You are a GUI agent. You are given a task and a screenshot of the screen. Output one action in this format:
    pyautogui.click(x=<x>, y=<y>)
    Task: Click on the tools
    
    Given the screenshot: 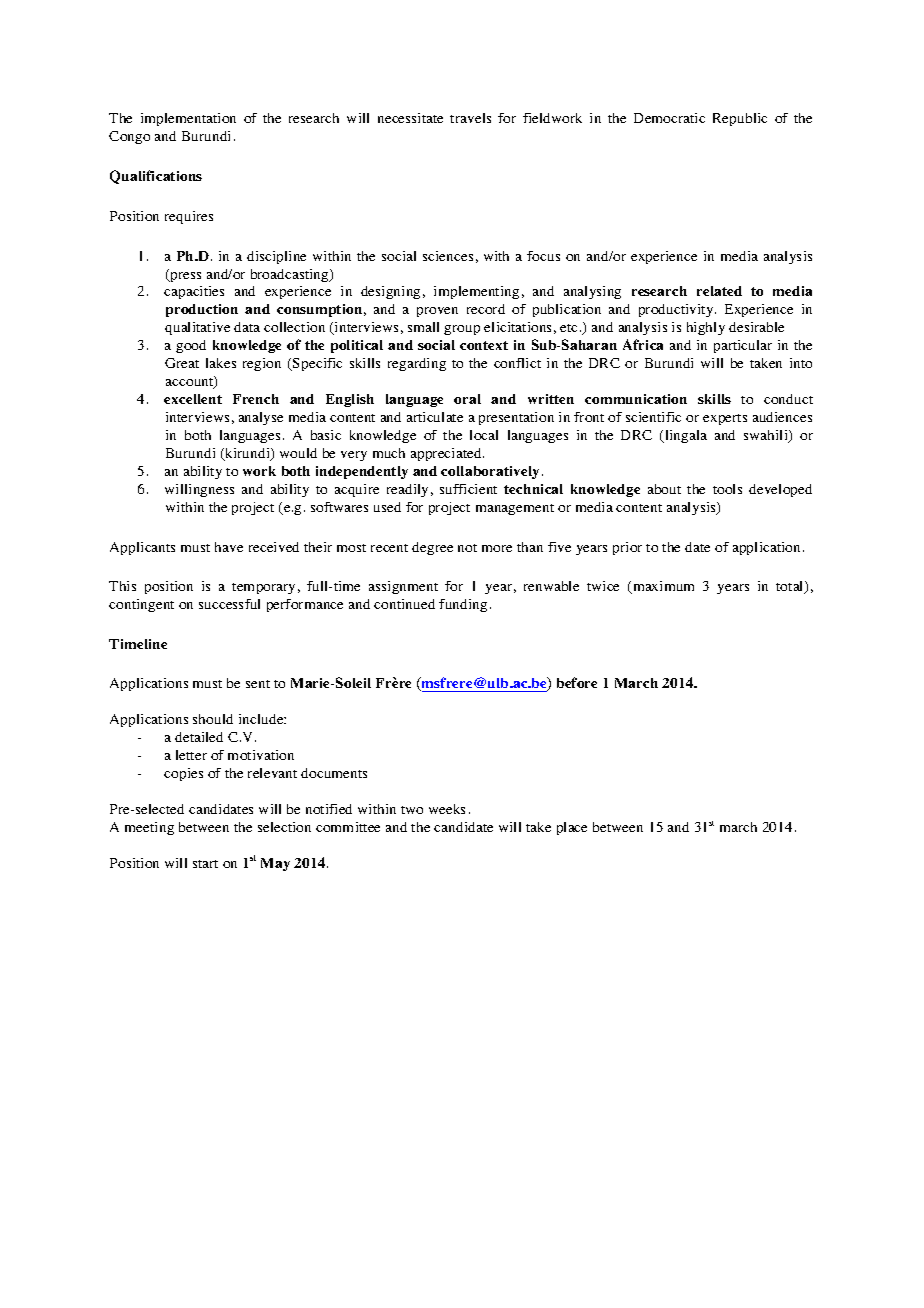 What is the action you would take?
    pyautogui.click(x=727, y=489)
